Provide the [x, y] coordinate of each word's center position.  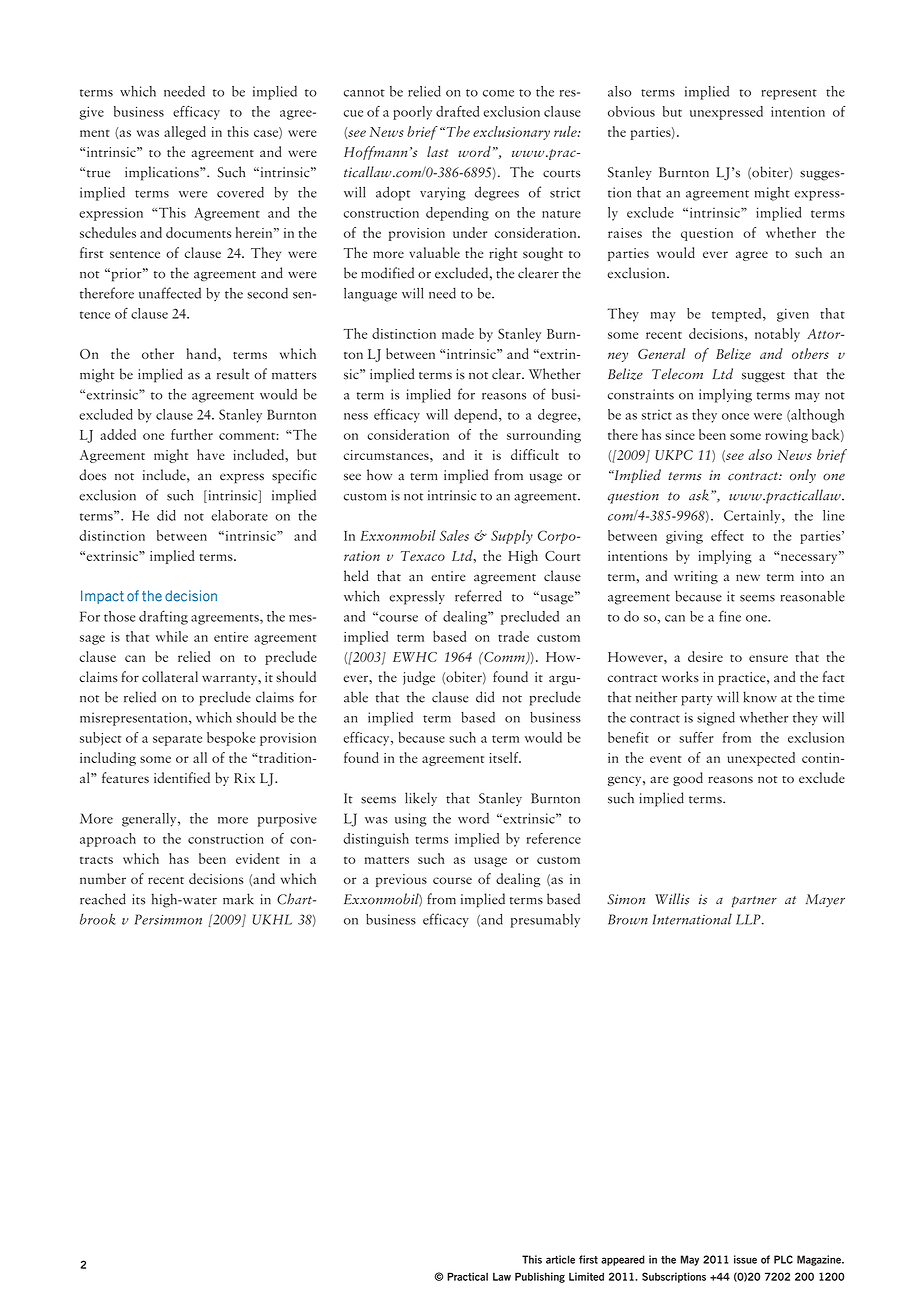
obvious [631, 111]
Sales [454, 535]
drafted [457, 111]
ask [700, 495]
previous [401, 880]
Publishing [540, 1277]
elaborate [239, 515]
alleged [185, 133]
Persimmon [168, 919]
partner [754, 902]
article [560, 1259]
